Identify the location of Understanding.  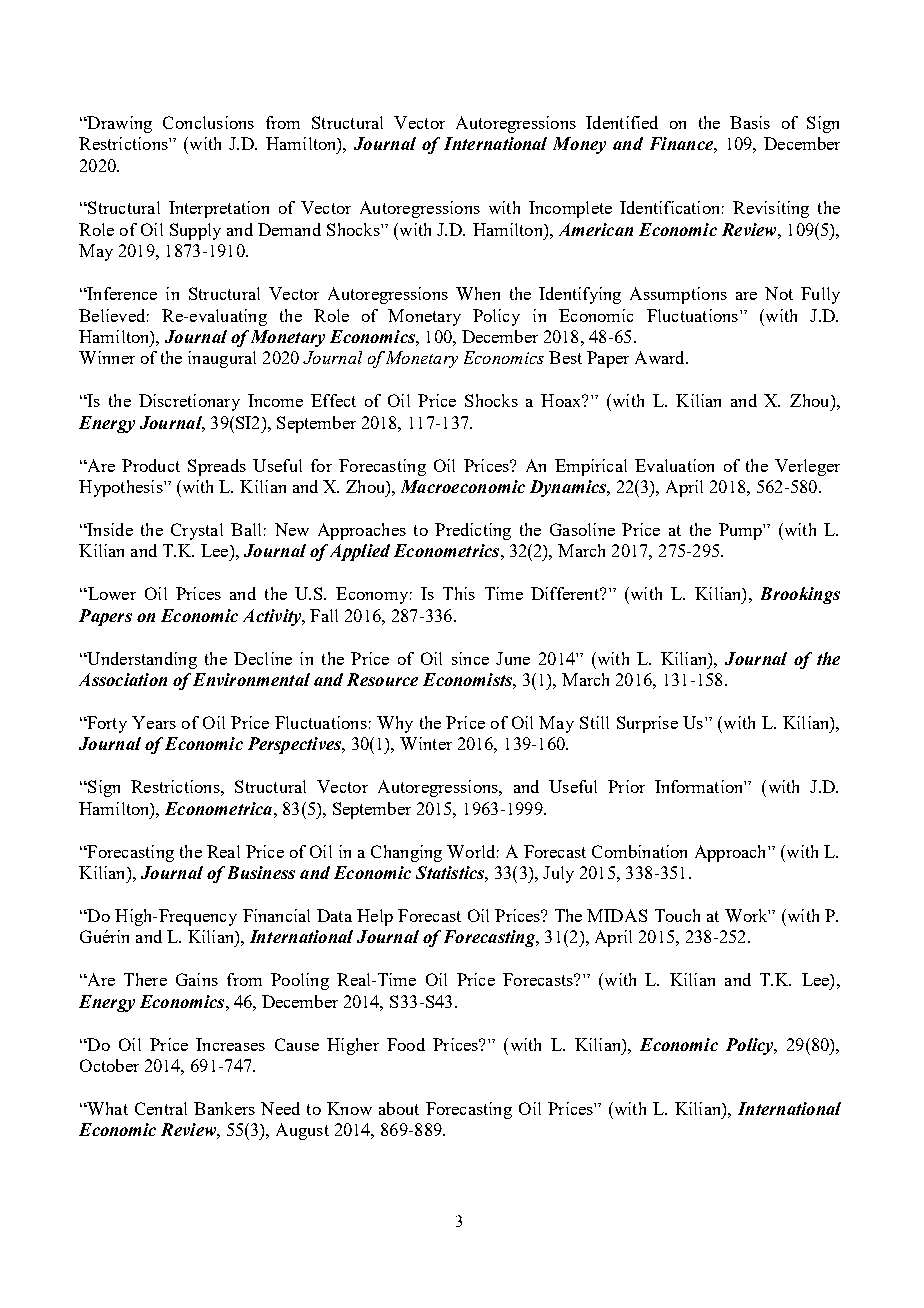
(141, 660).
